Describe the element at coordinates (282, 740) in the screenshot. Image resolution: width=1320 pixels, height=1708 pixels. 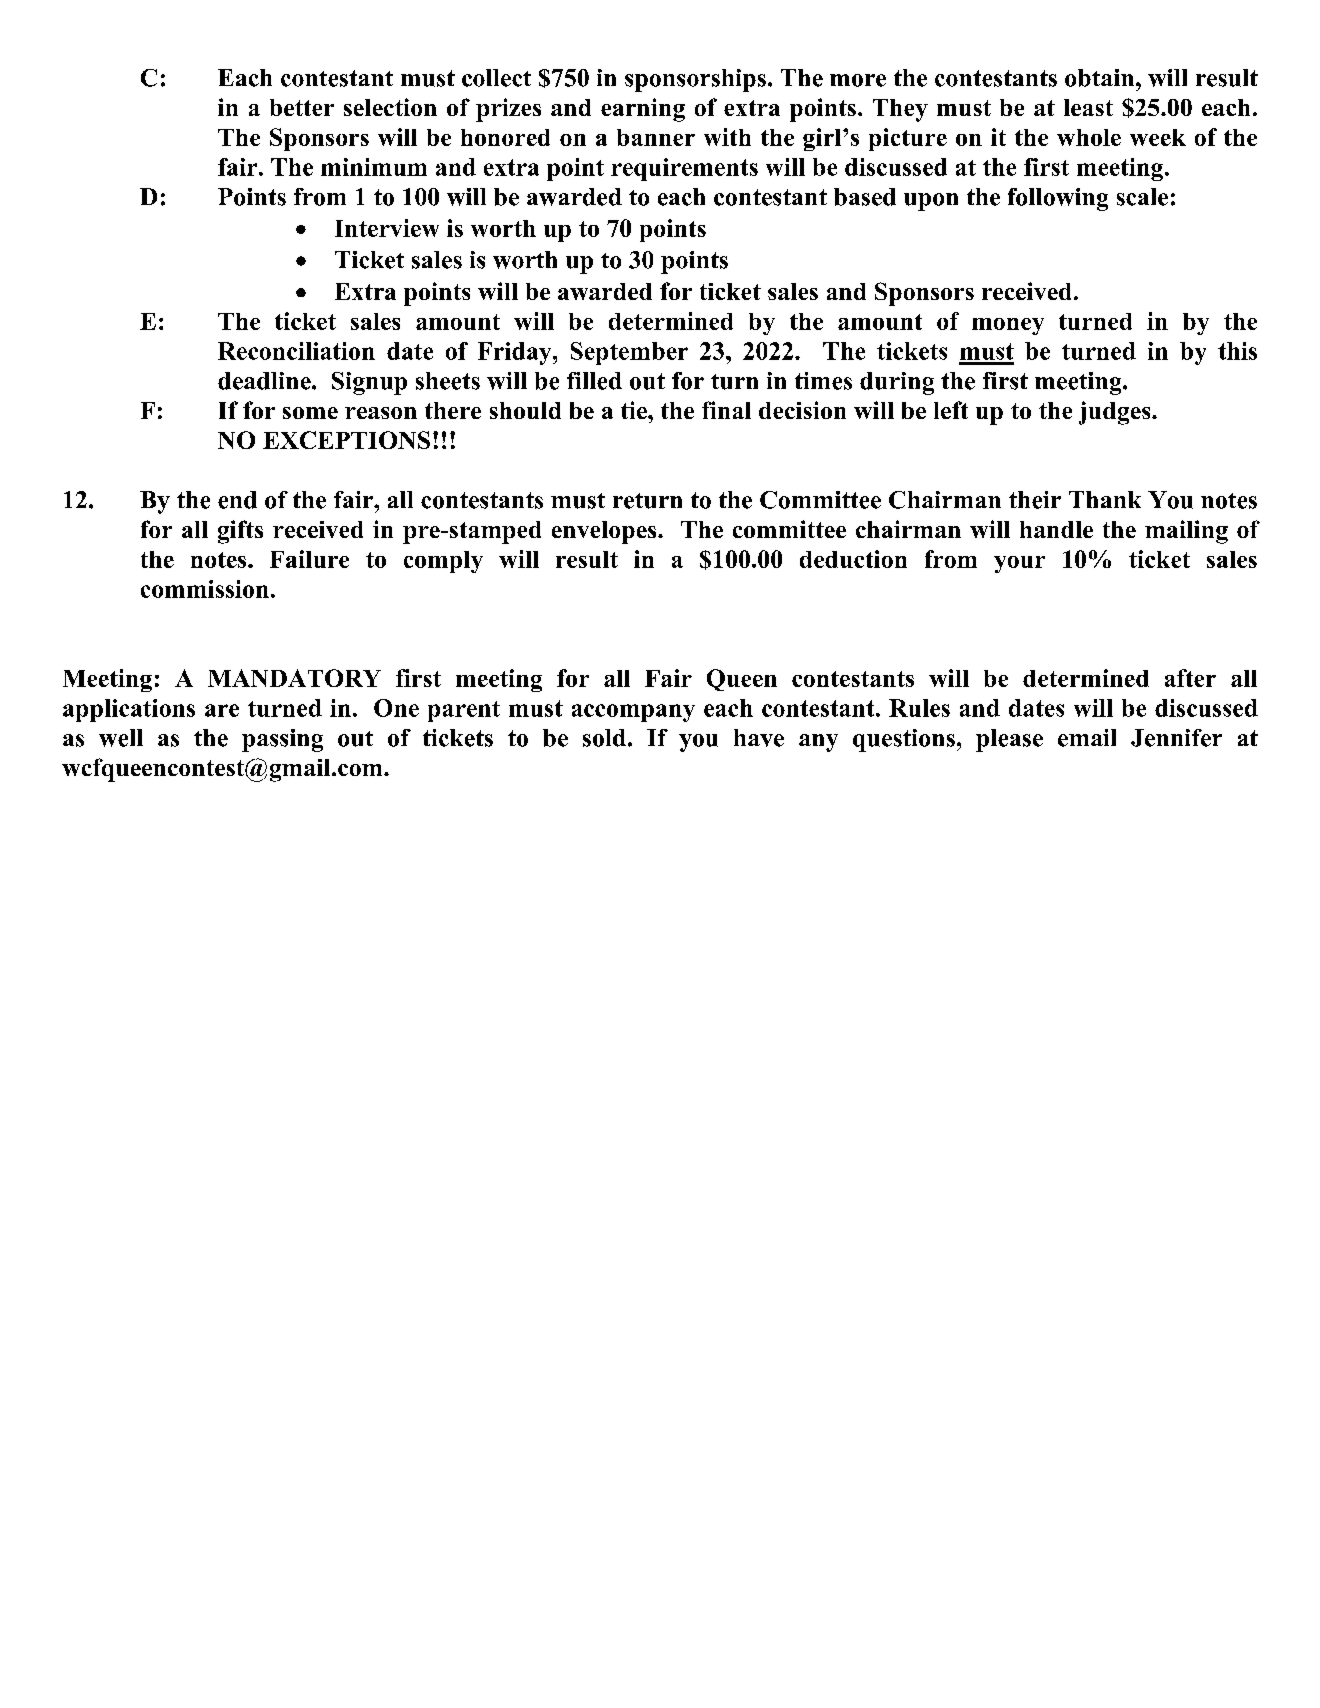
I see `passing` at that location.
